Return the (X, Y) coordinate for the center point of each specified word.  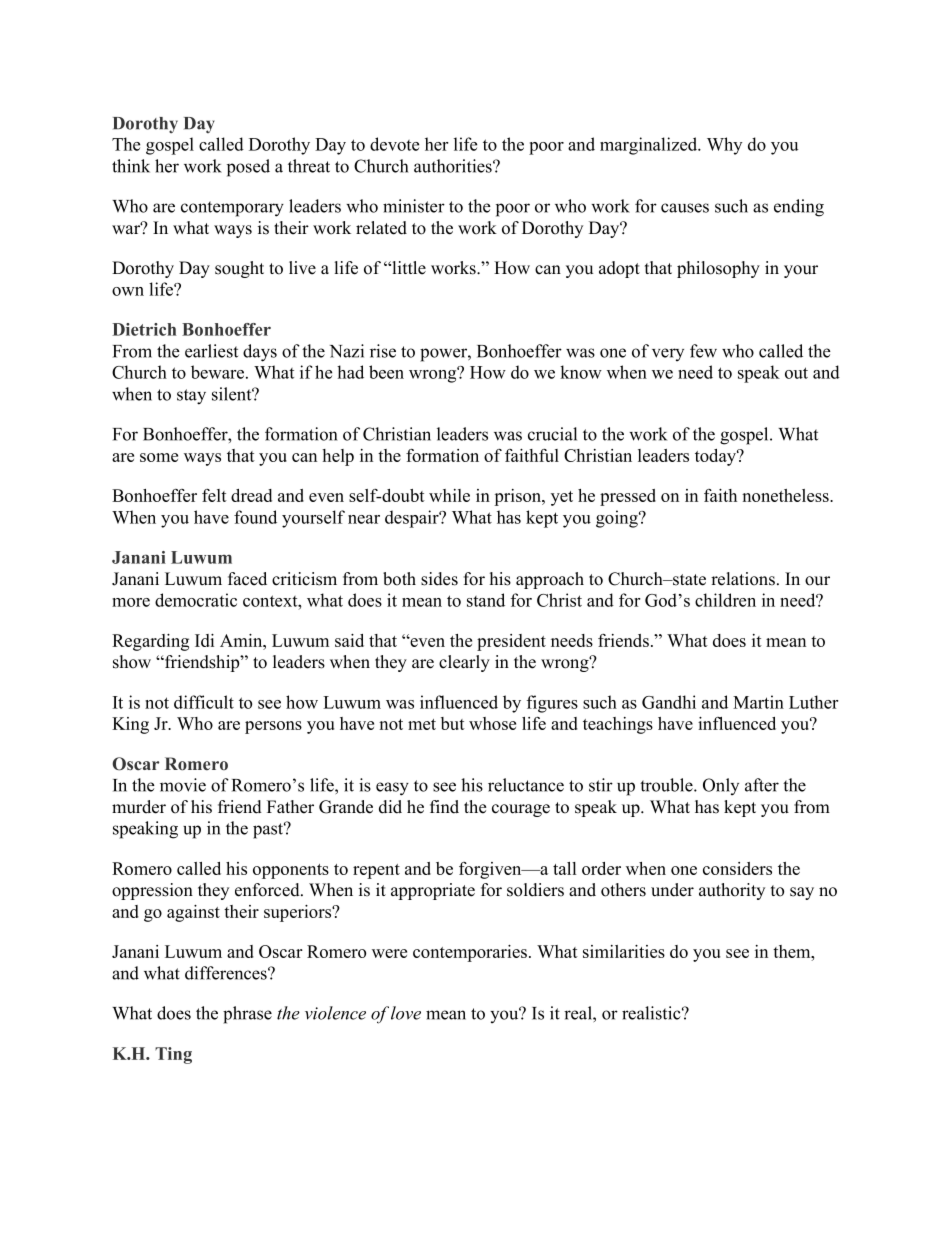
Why (724, 146)
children (725, 600)
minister (414, 206)
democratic (196, 600)
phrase (247, 1015)
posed (248, 168)
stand (486, 600)
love (406, 1013)
